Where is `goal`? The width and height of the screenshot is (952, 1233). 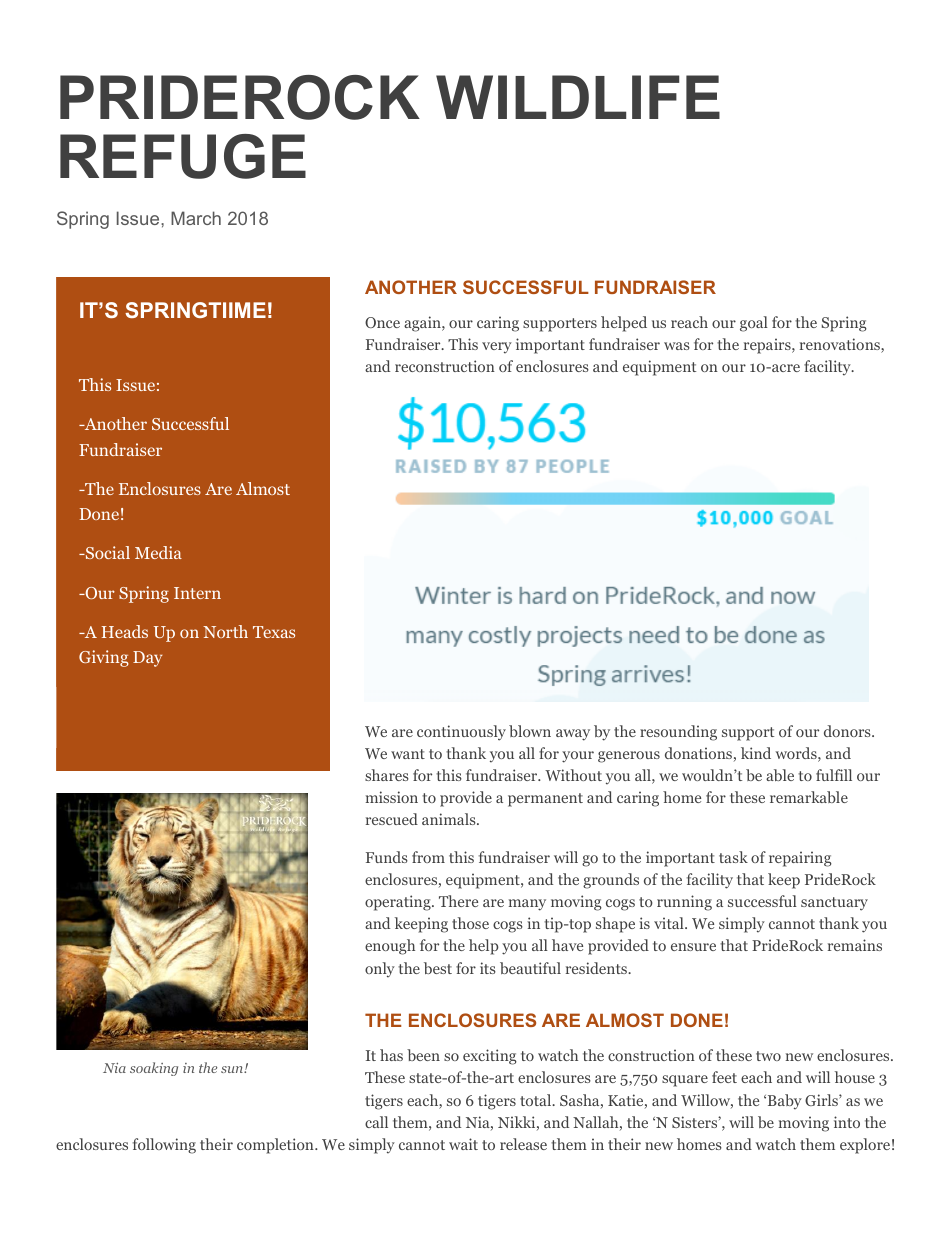 goal is located at coordinates (754, 324).
